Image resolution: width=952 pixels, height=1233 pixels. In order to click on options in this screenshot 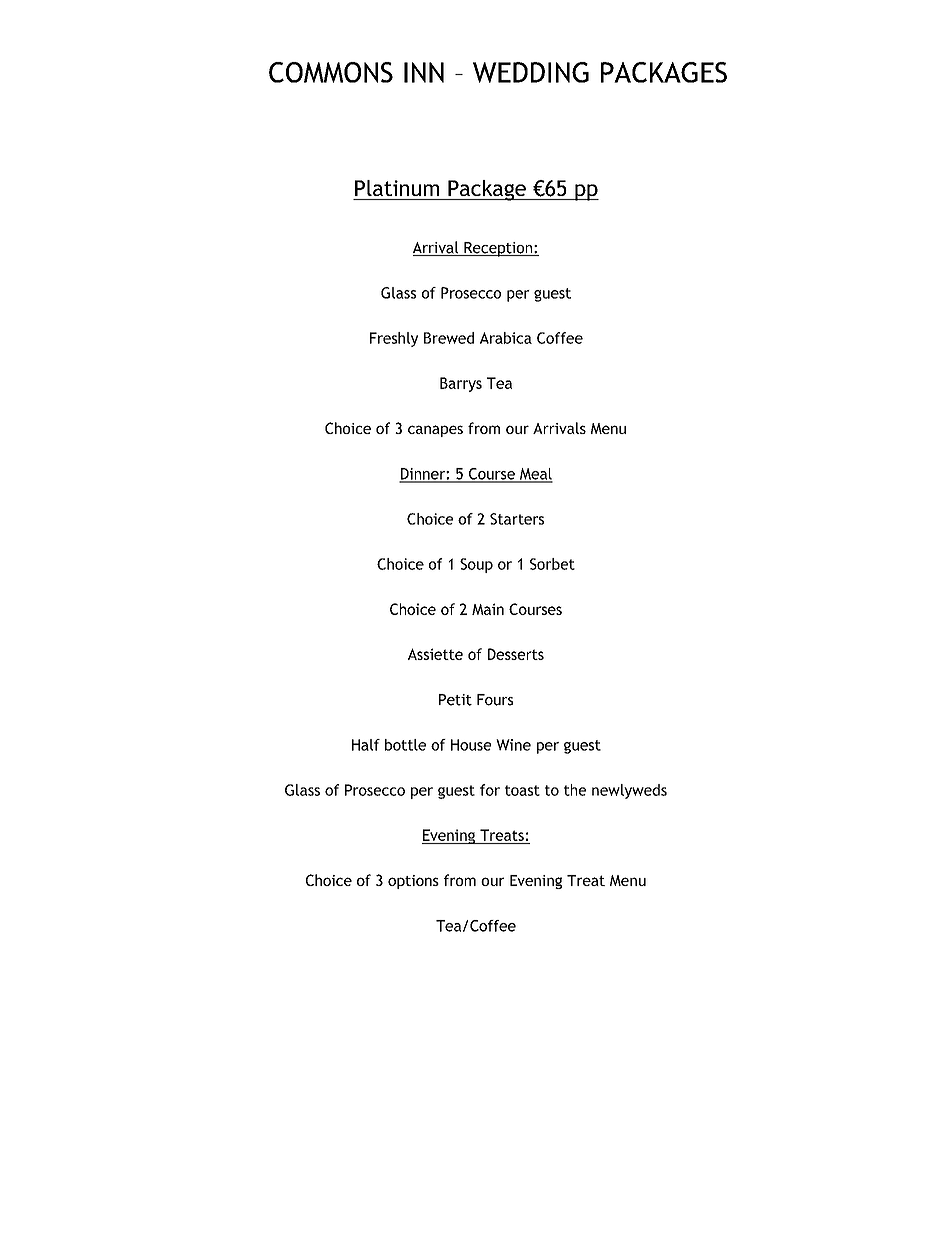, I will do `click(413, 882)`.
